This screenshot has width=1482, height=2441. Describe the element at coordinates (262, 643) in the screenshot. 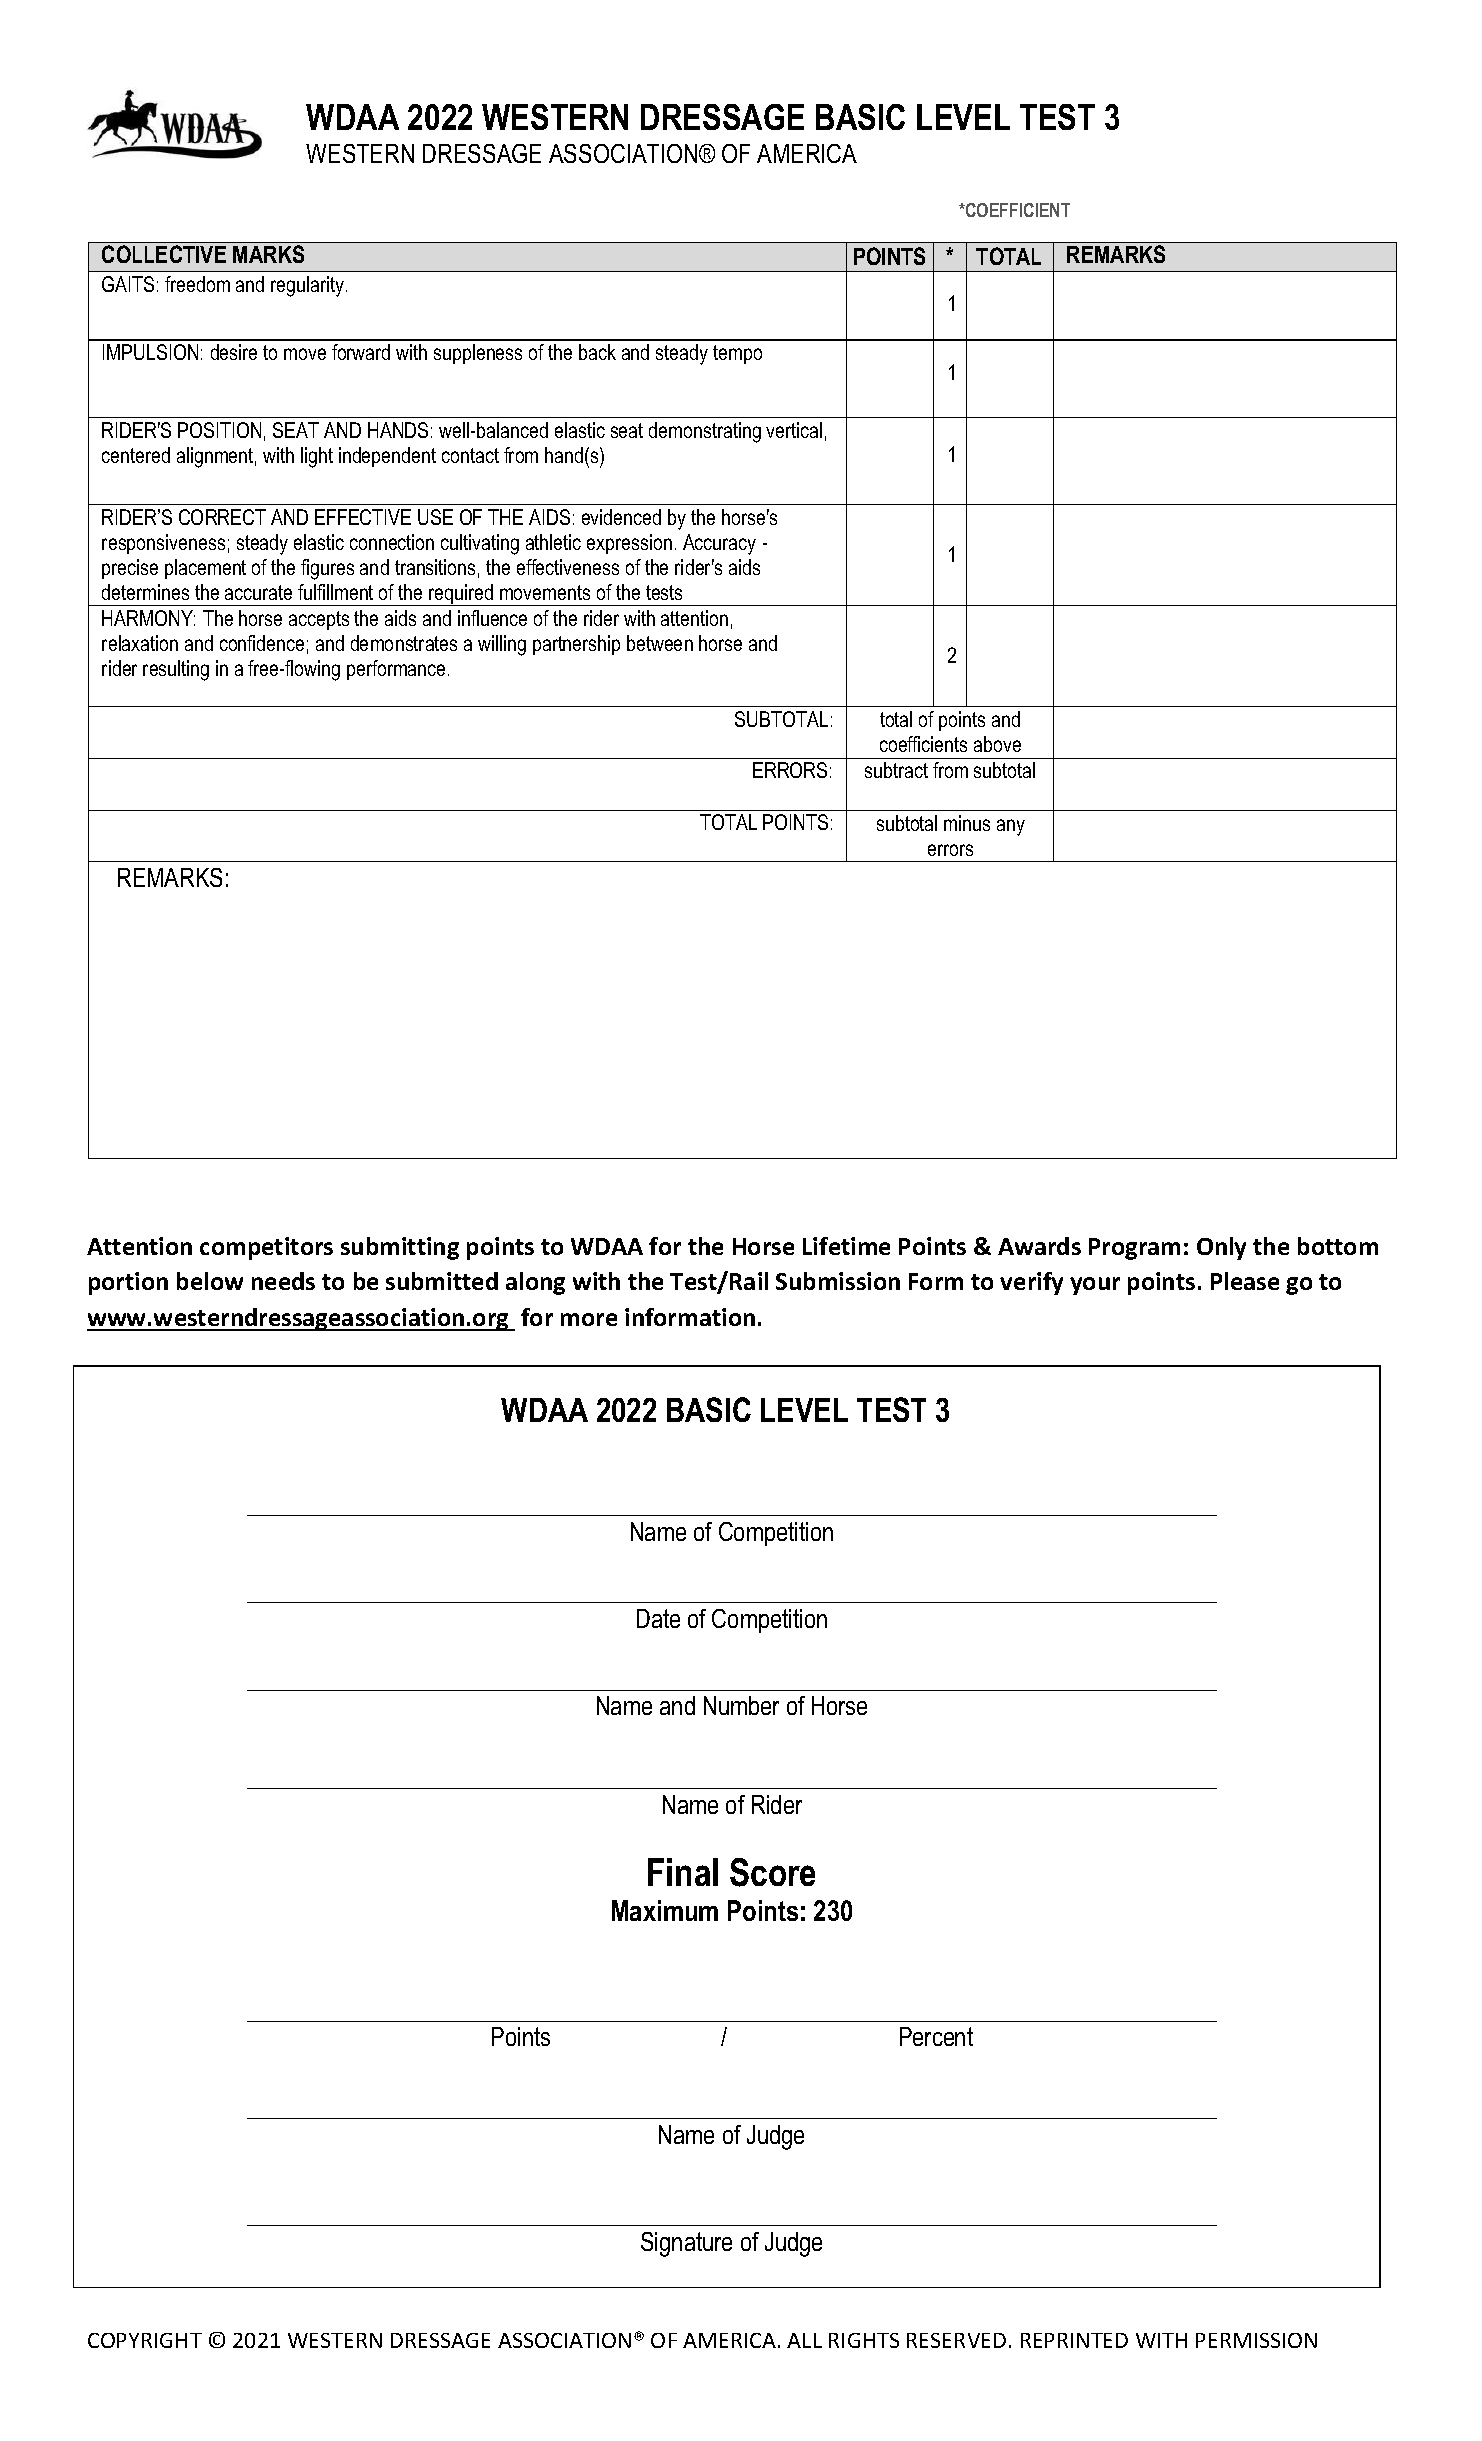

I see `confidence` at that location.
